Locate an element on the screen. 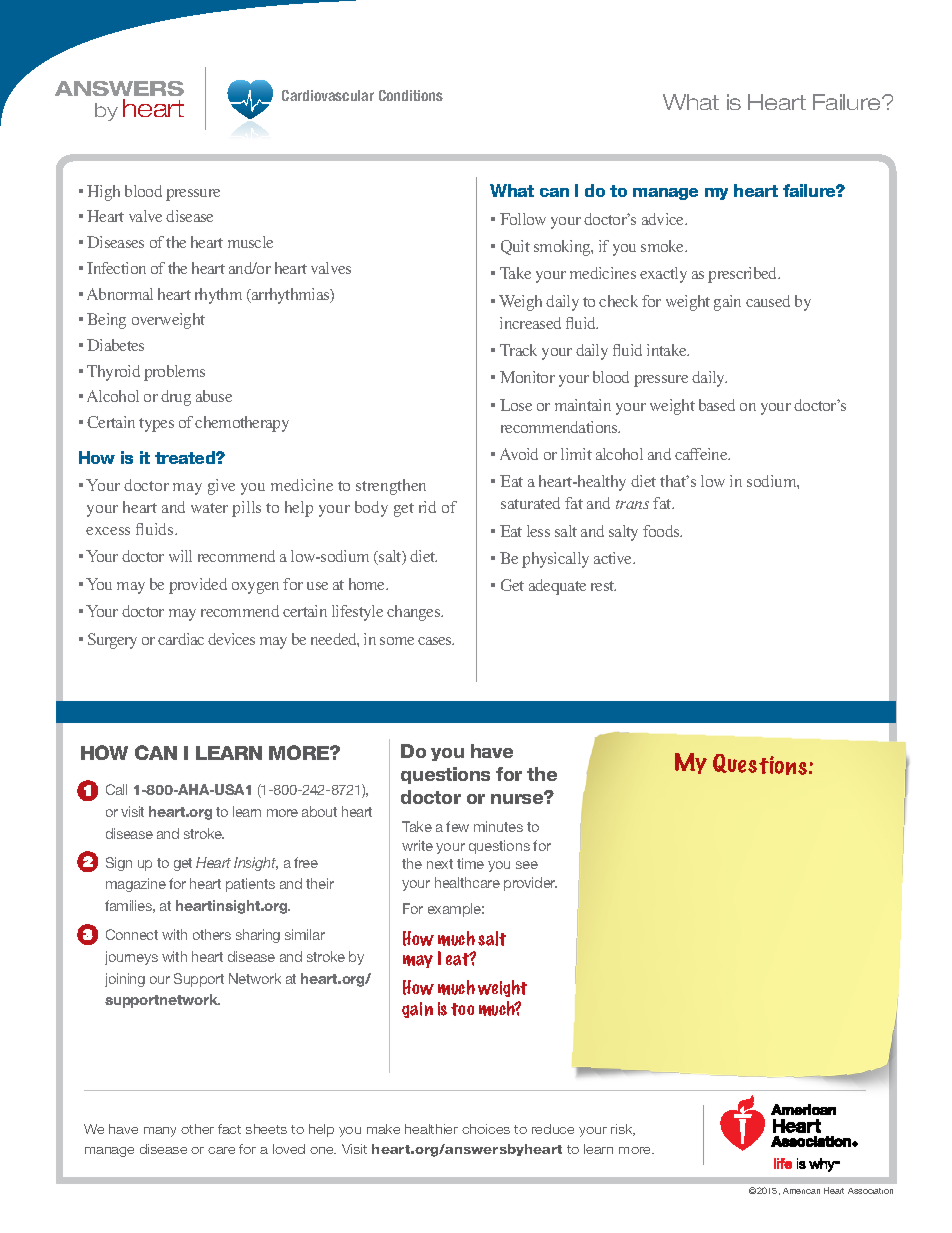 The height and width of the screenshot is (1233, 952). High is located at coordinates (103, 193).
